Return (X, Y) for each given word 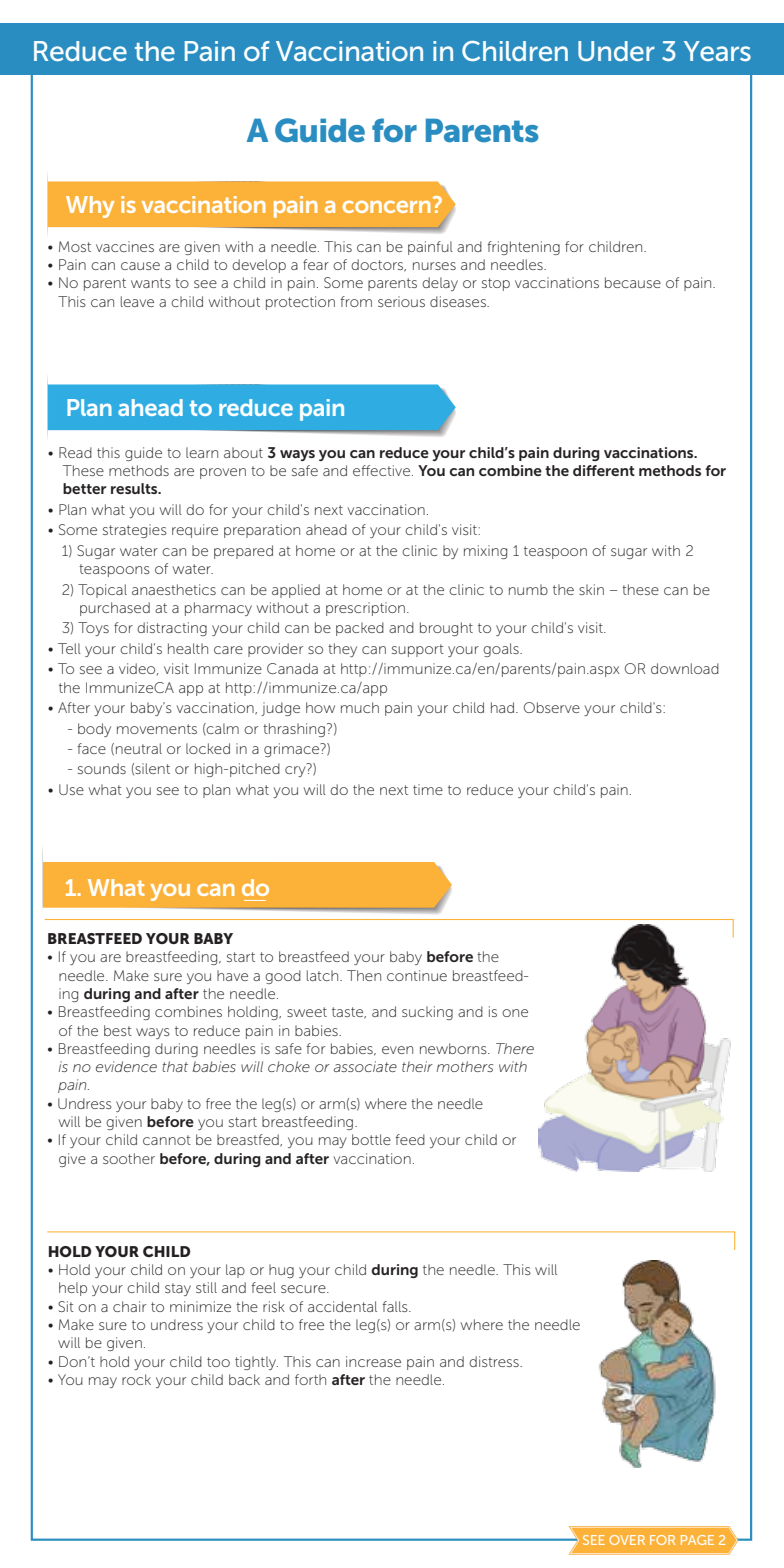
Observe (552, 707)
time (428, 789)
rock (136, 1379)
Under (616, 51)
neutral (139, 748)
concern (386, 207)
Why (90, 207)
